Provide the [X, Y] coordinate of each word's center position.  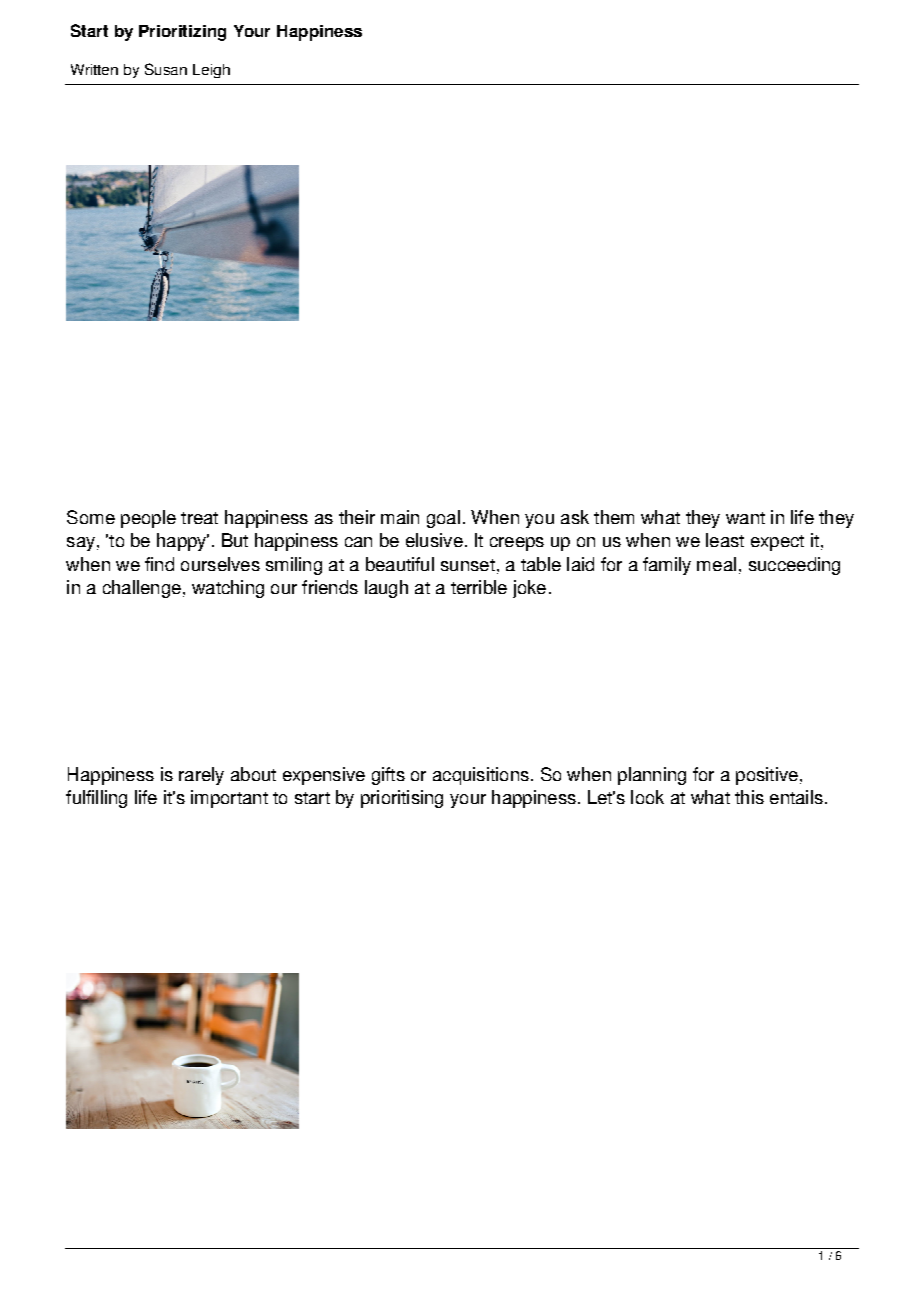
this [749, 797]
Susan [166, 69]
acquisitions [481, 776]
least [725, 540]
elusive [434, 540]
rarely [201, 776]
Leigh [211, 71]
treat [199, 518]
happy [183, 542]
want [745, 518]
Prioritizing [182, 33]
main [400, 517]
